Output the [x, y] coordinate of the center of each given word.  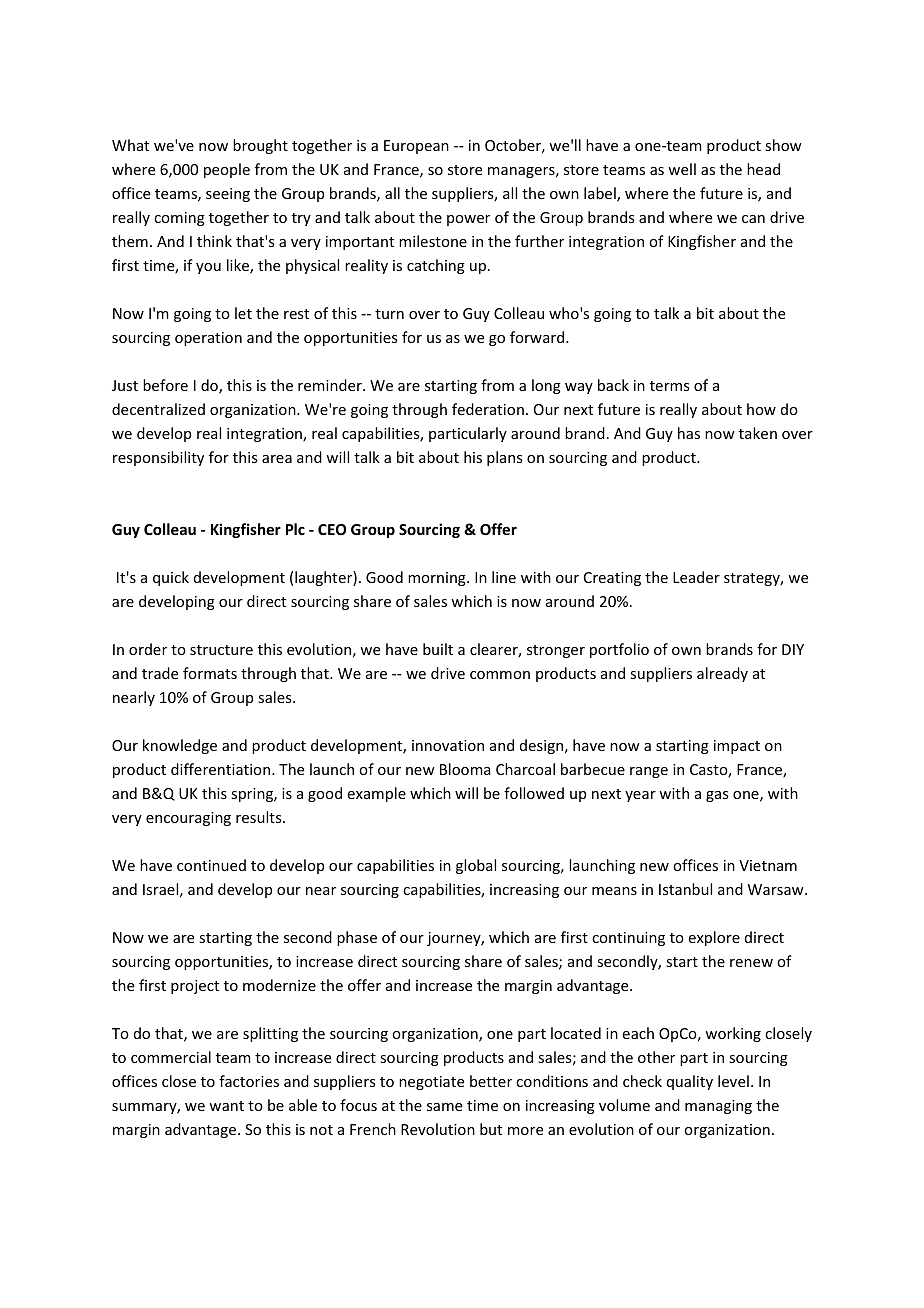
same [444, 1107]
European [416, 147]
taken [758, 433]
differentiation [222, 769]
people [227, 170]
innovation [448, 745]
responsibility [158, 458]
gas [717, 796]
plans [504, 458]
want [226, 1106]
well [682, 169]
